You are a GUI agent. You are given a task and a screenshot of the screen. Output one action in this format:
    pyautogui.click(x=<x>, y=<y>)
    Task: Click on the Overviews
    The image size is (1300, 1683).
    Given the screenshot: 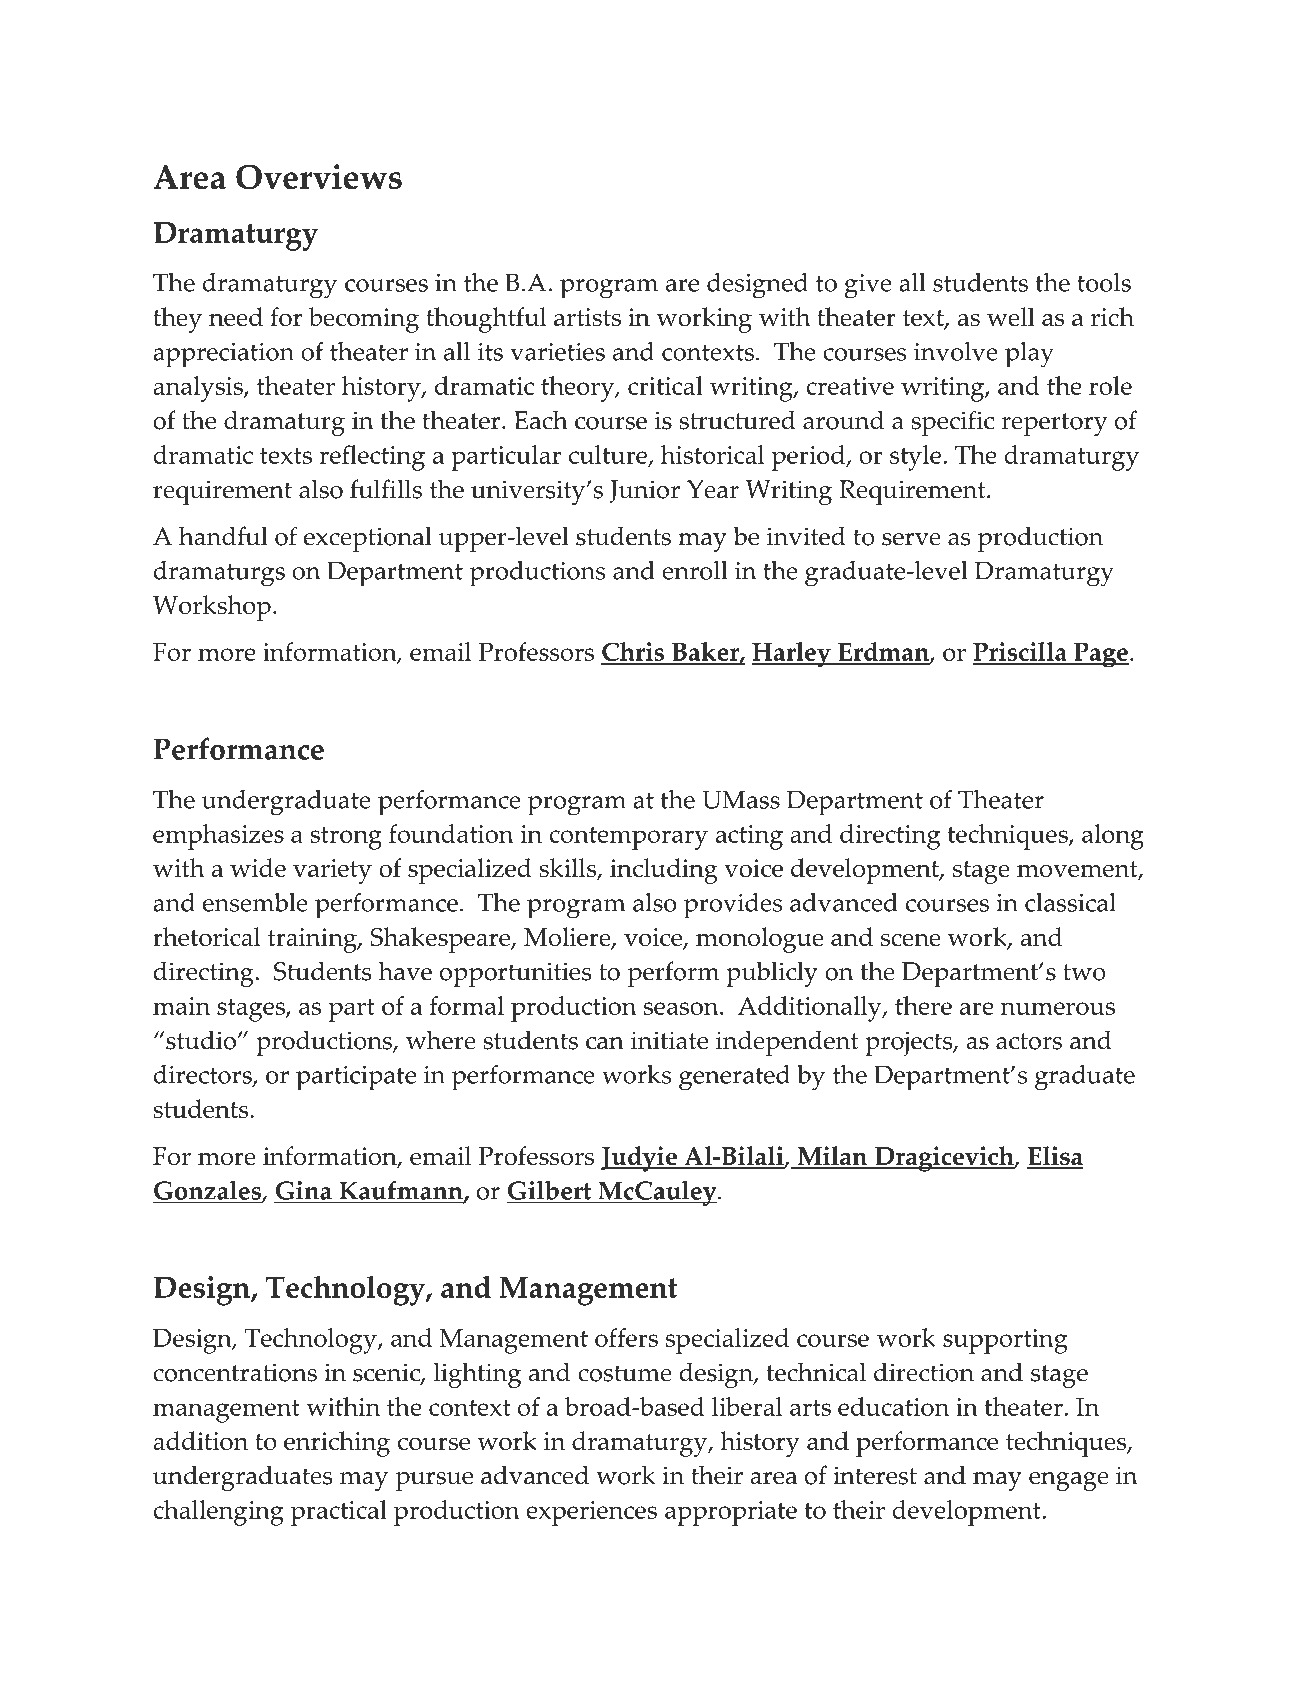 What is the action you would take?
    pyautogui.click(x=319, y=177)
